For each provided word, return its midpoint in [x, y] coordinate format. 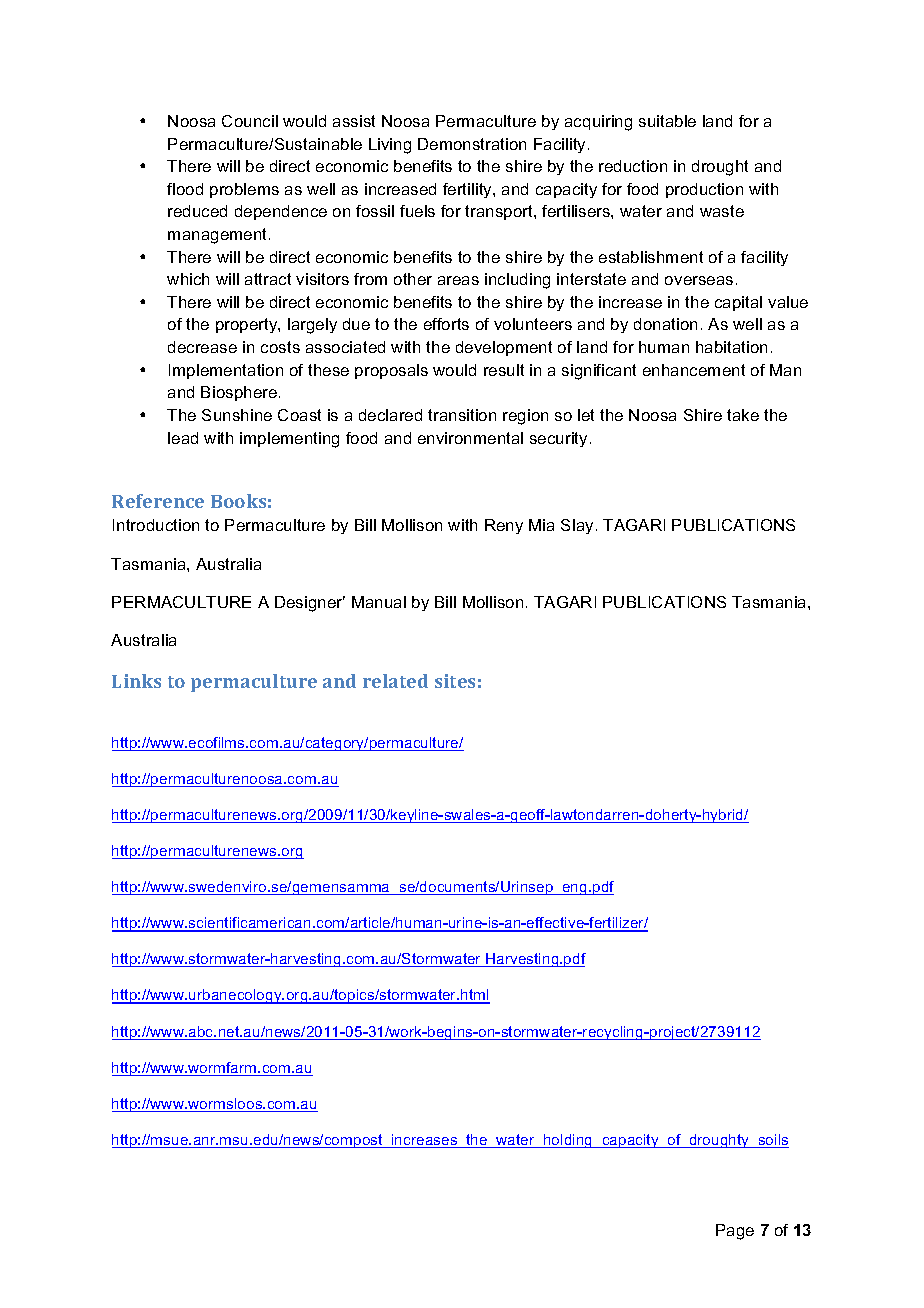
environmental [470, 438]
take [743, 415]
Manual [379, 602]
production [704, 190]
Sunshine [237, 415]
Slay [577, 526]
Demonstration [472, 144]
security [558, 439]
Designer [310, 604]
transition [462, 415]
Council [250, 121]
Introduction [156, 525]
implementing [289, 440]
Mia [541, 525]
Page [735, 1232]
